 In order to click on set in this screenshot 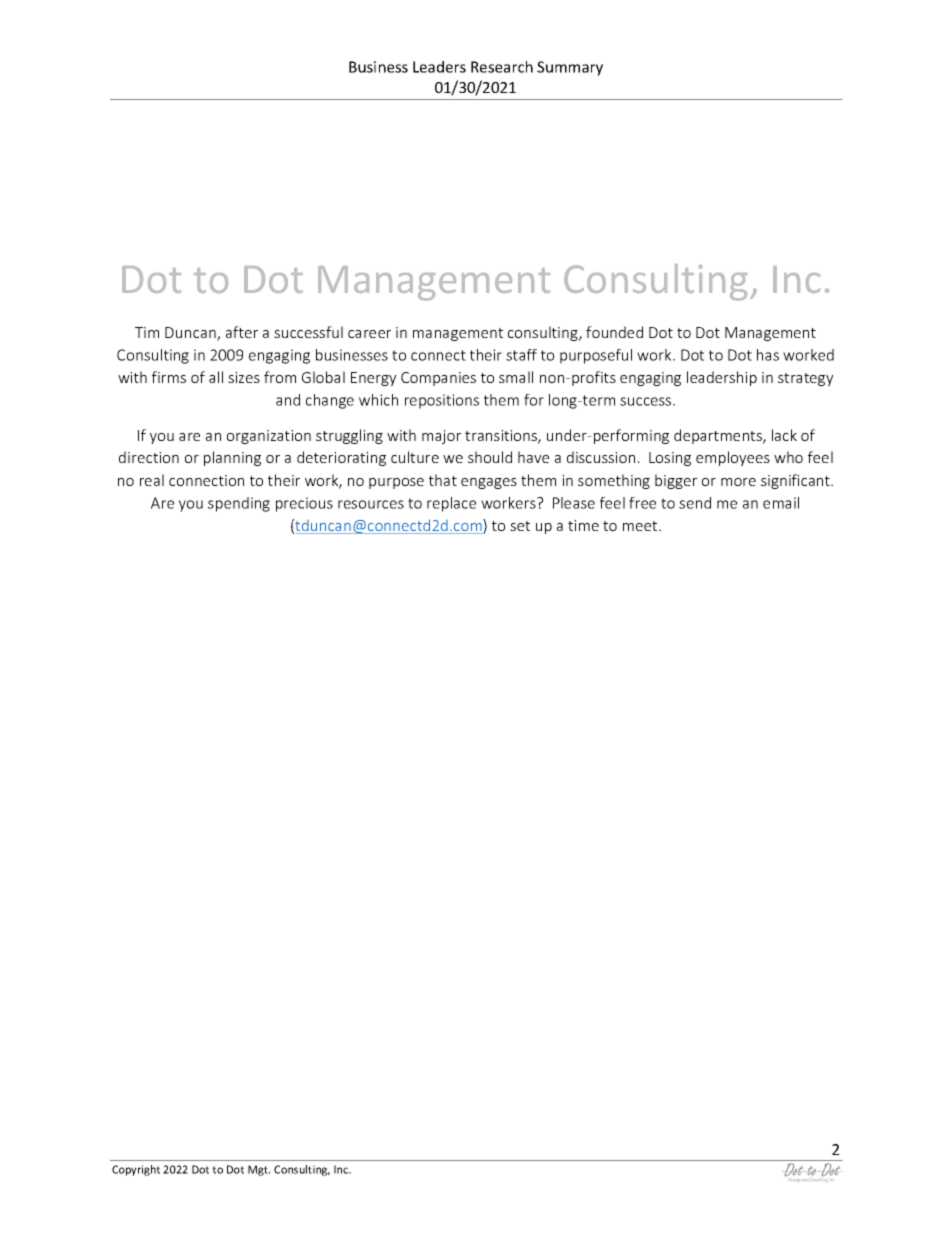, I will do `click(520, 526)`.
